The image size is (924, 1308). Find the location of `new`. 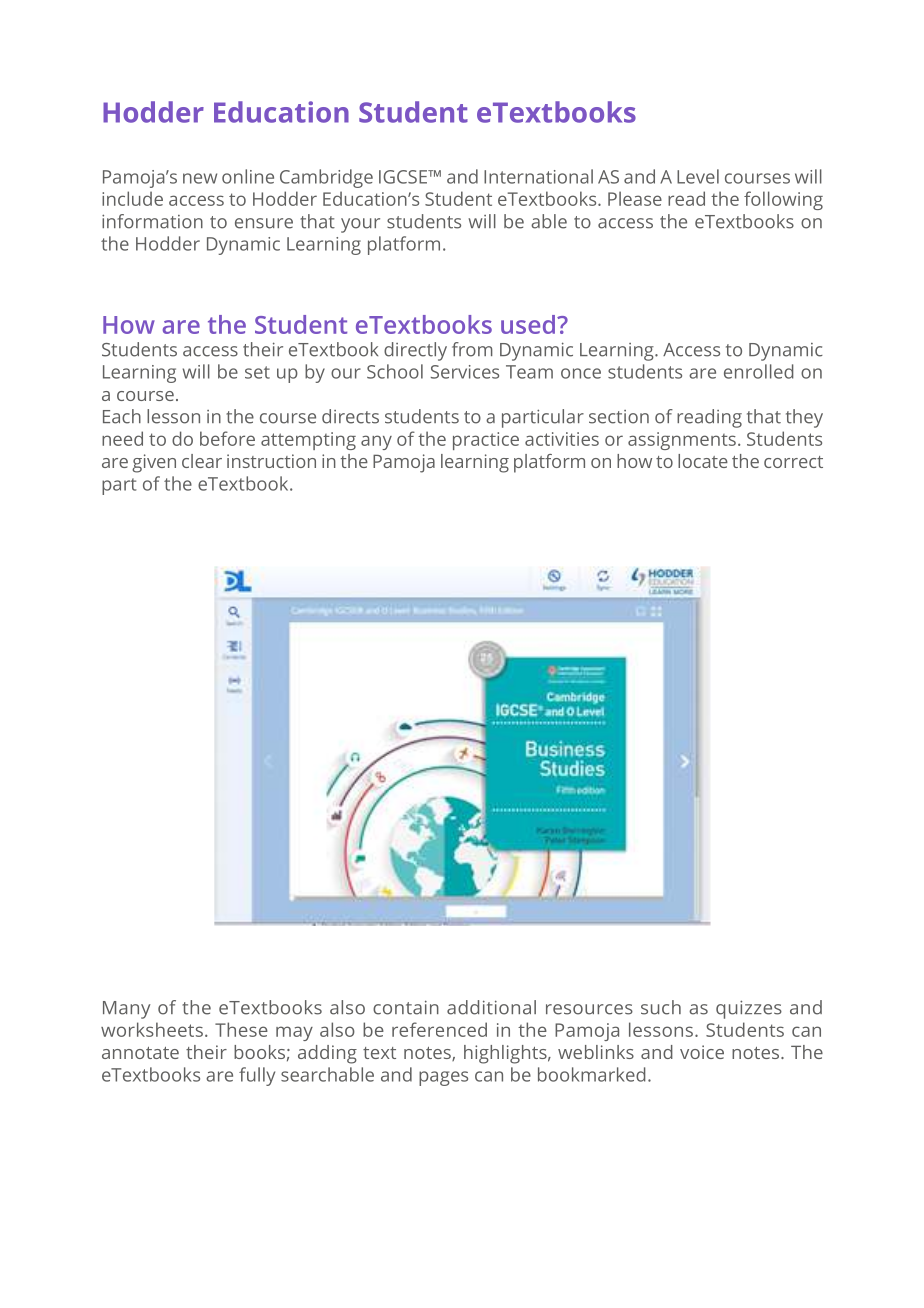

new is located at coordinates (200, 178).
